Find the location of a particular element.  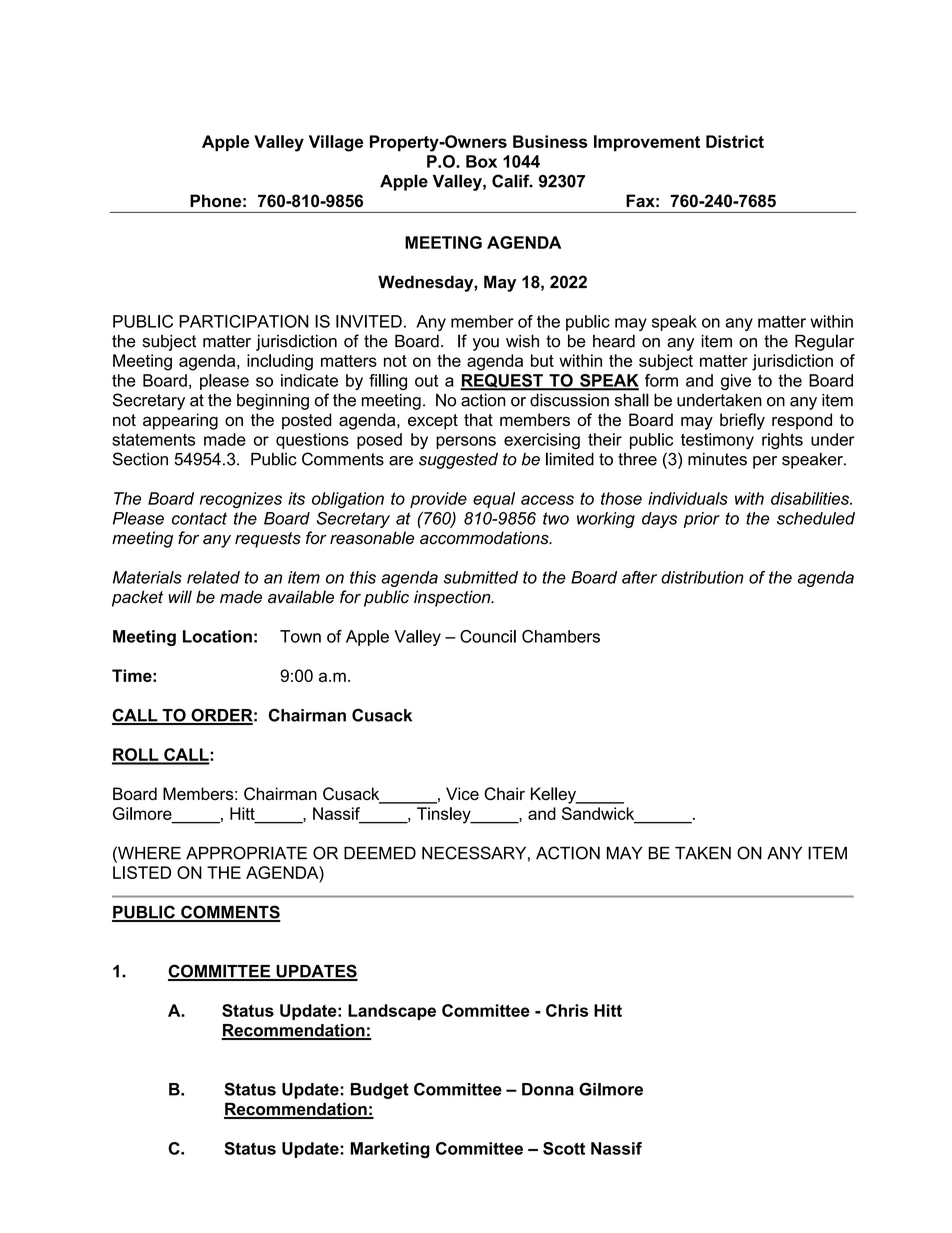

Location is located at coordinates (217, 636).
